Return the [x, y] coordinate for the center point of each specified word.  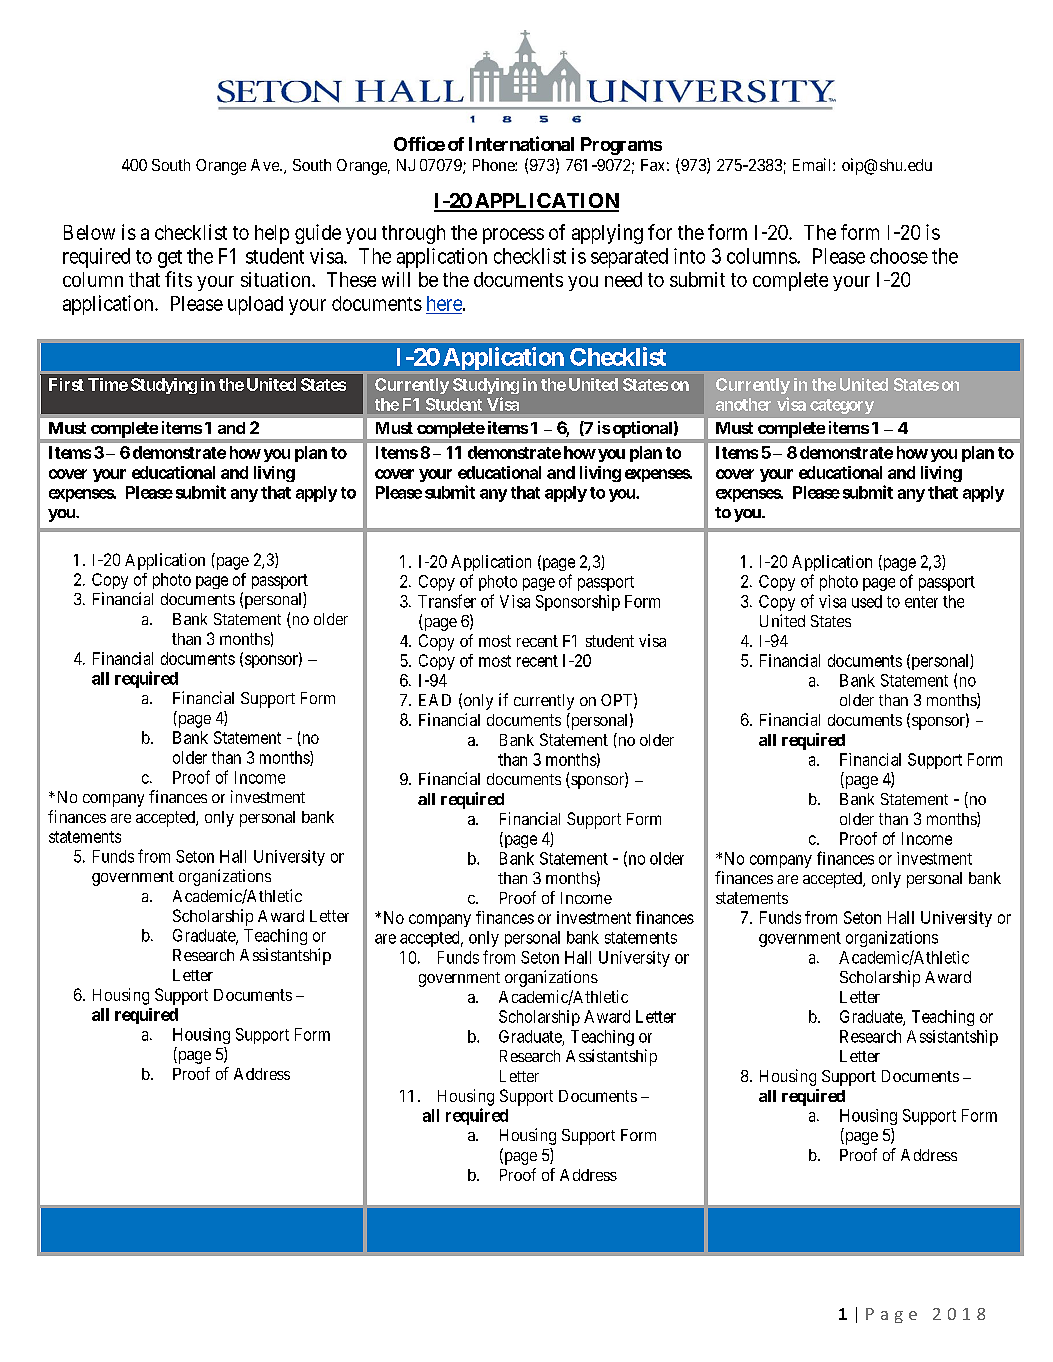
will [396, 279]
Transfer [447, 601]
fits [178, 279]
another [743, 404]
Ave [266, 165]
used [867, 601]
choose [899, 256]
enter [921, 602]
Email [813, 164]
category [842, 406]
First [66, 384]
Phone [494, 165]
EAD [435, 700]
